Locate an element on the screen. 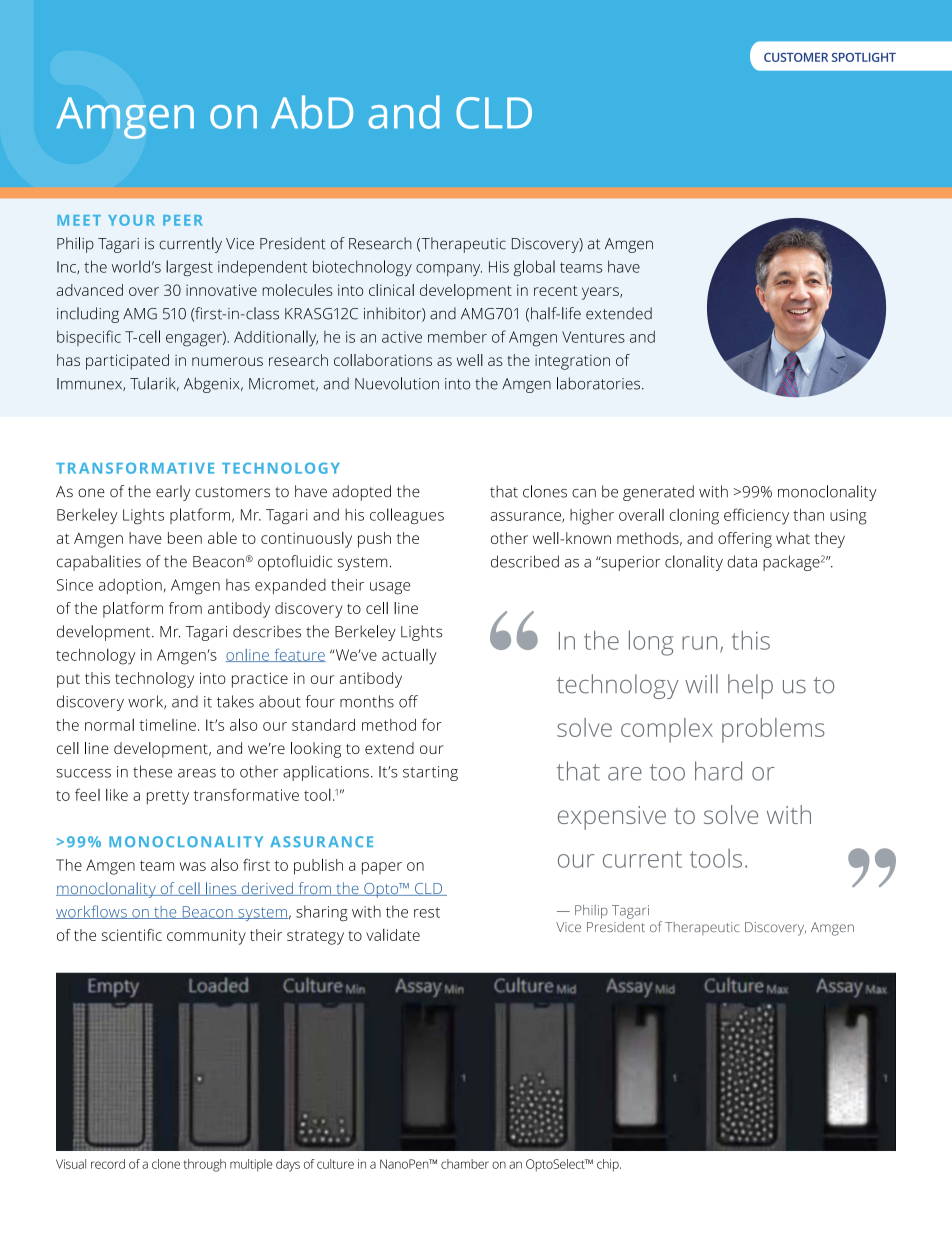 Image resolution: width=952 pixels, height=1233 pixels. SPOTLIGHT is located at coordinates (864, 57).
